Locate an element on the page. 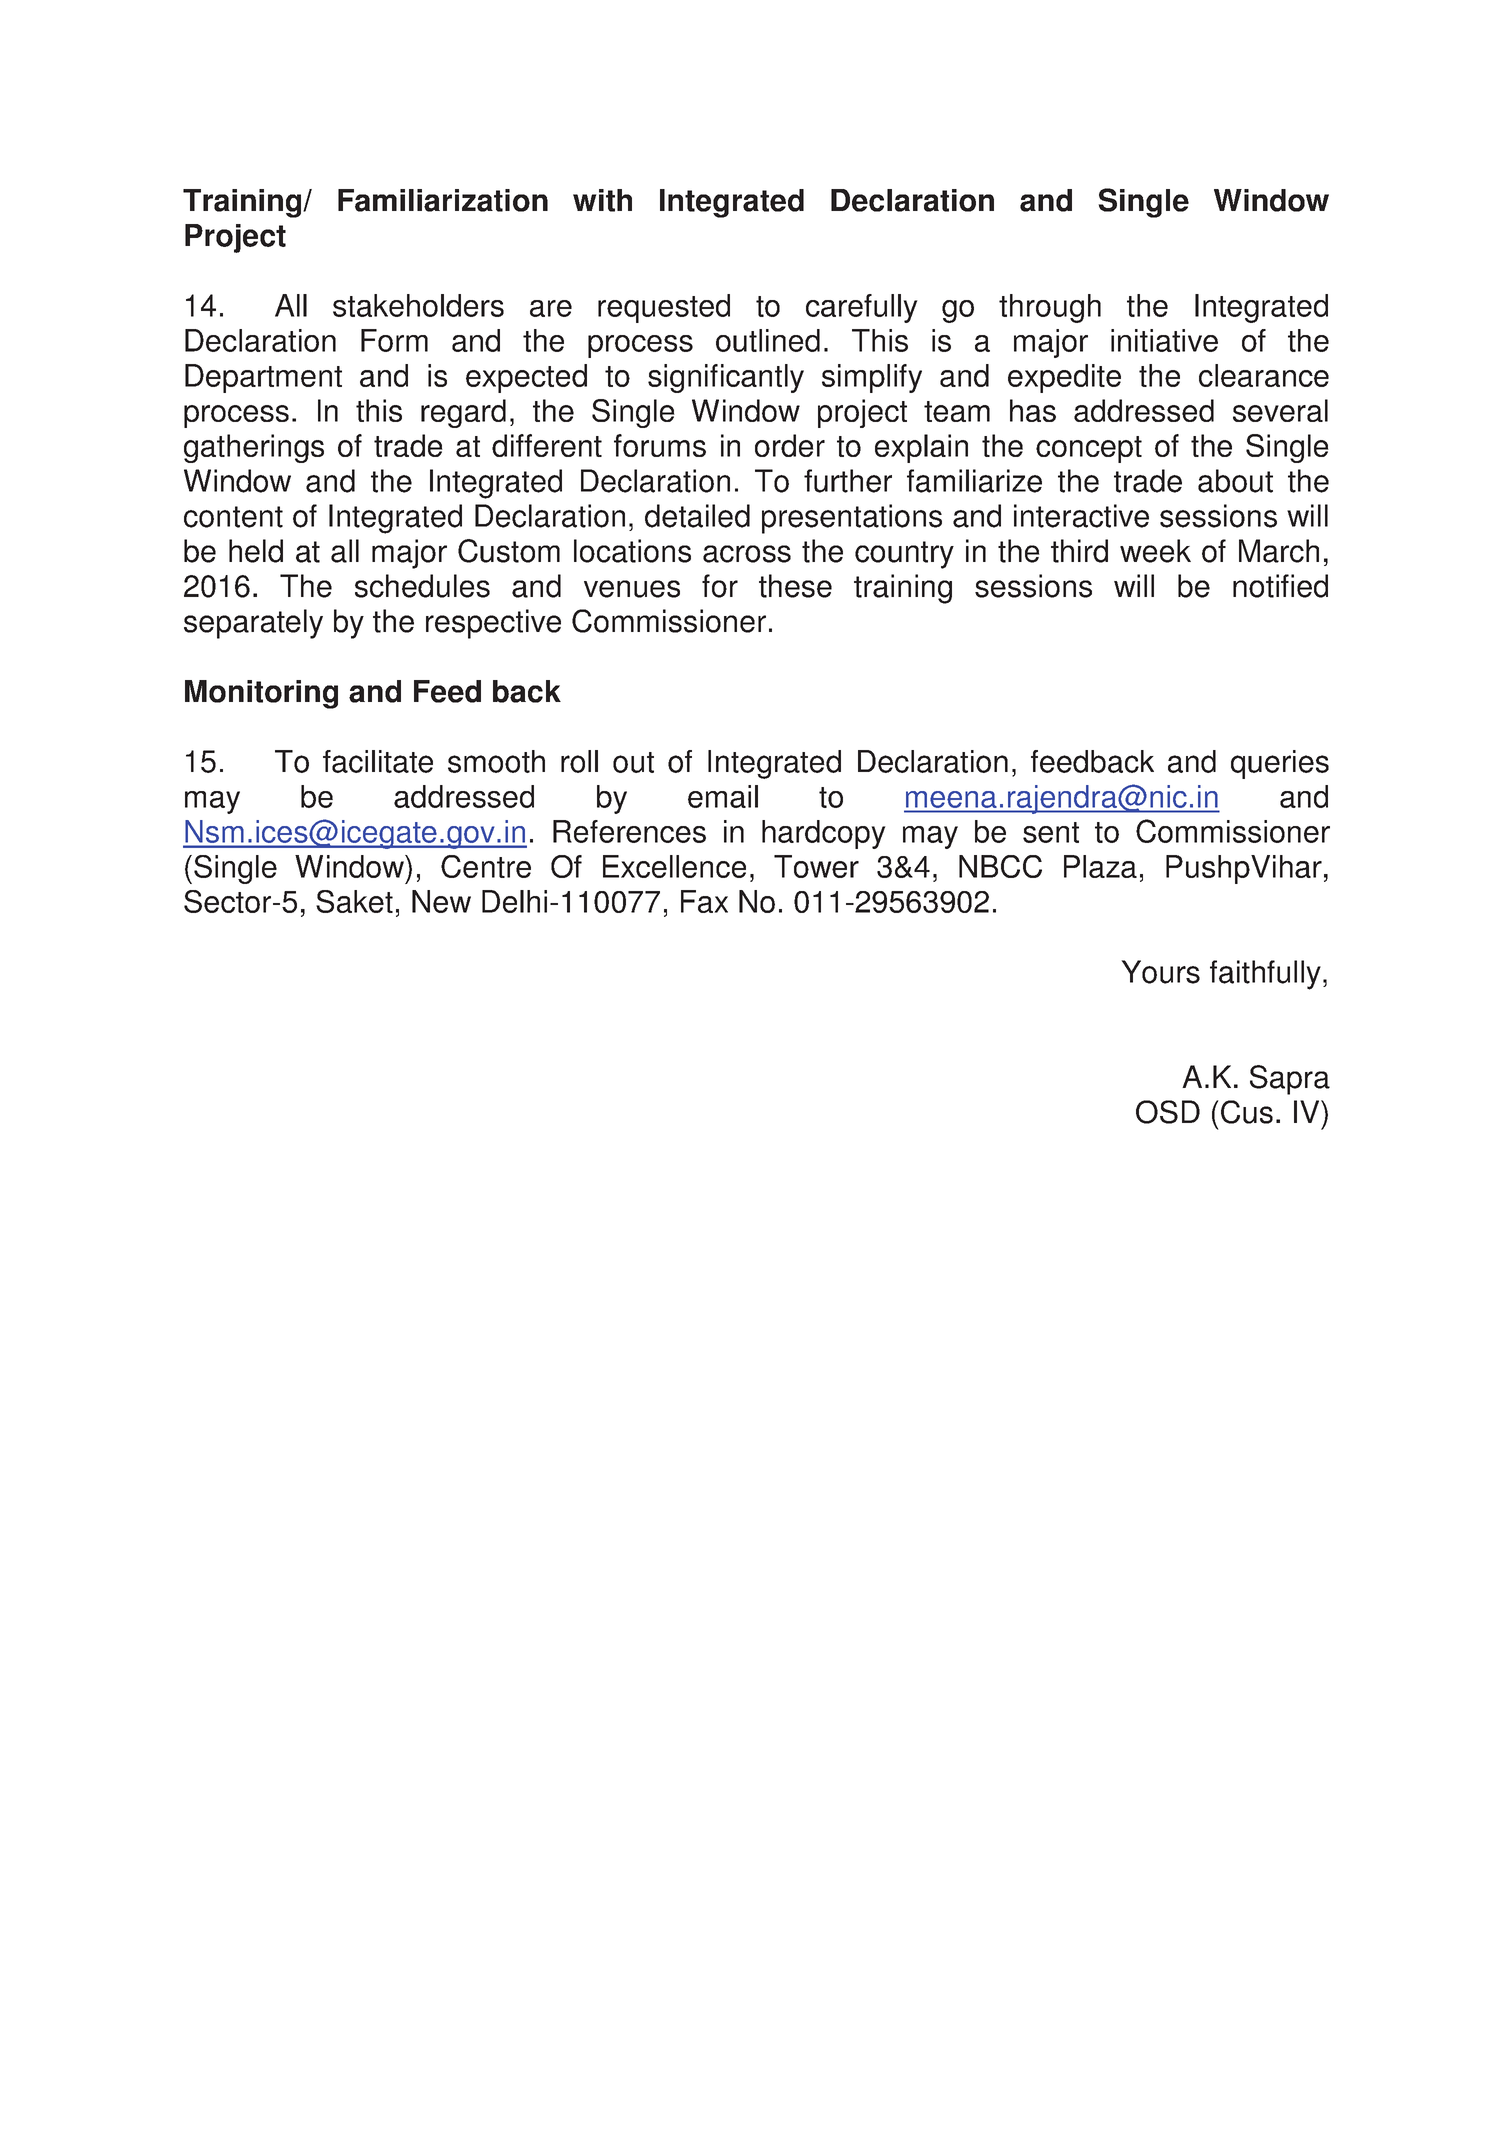  with is located at coordinates (602, 200).
